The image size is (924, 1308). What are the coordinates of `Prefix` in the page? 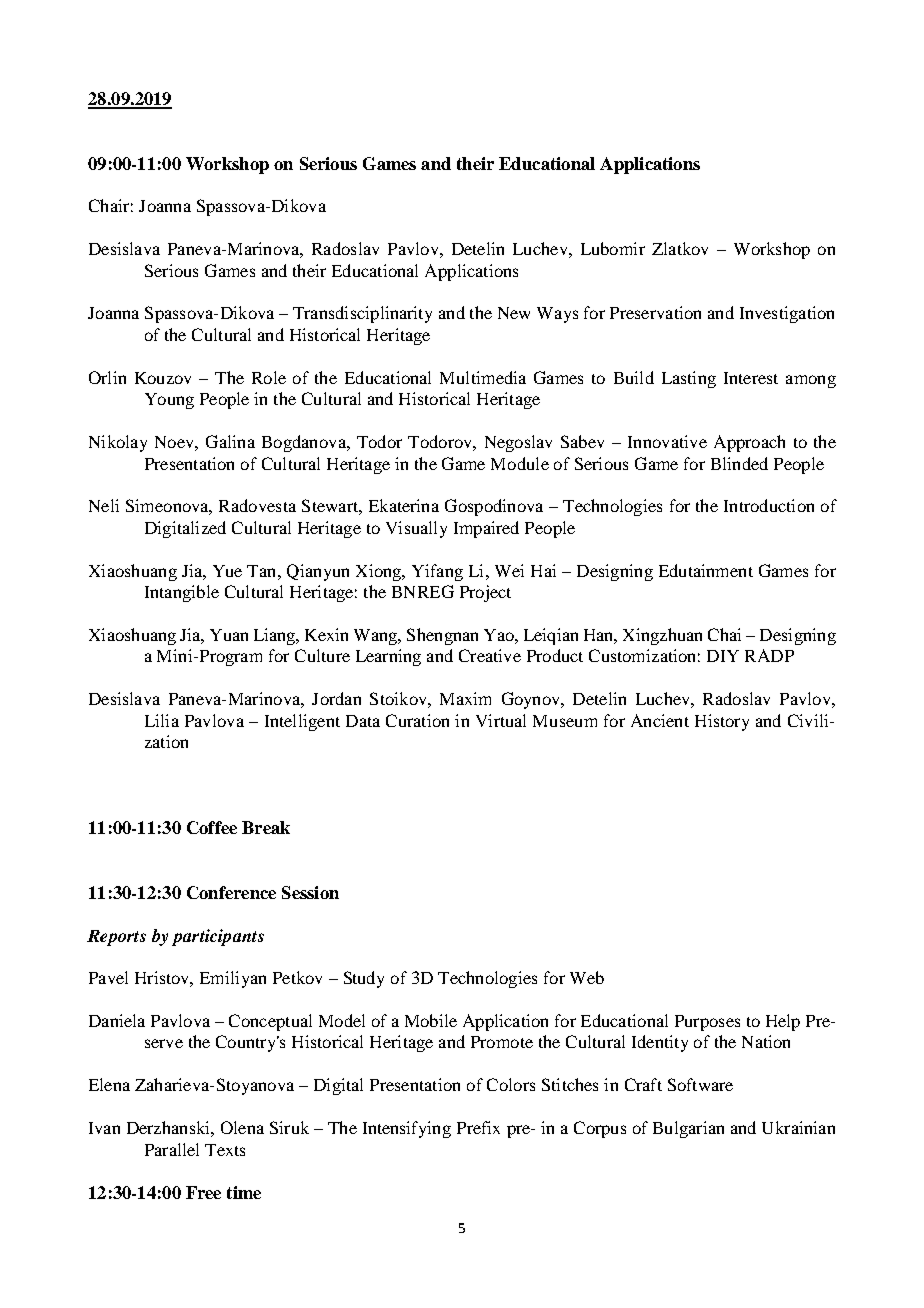 It's located at (478, 1127).
